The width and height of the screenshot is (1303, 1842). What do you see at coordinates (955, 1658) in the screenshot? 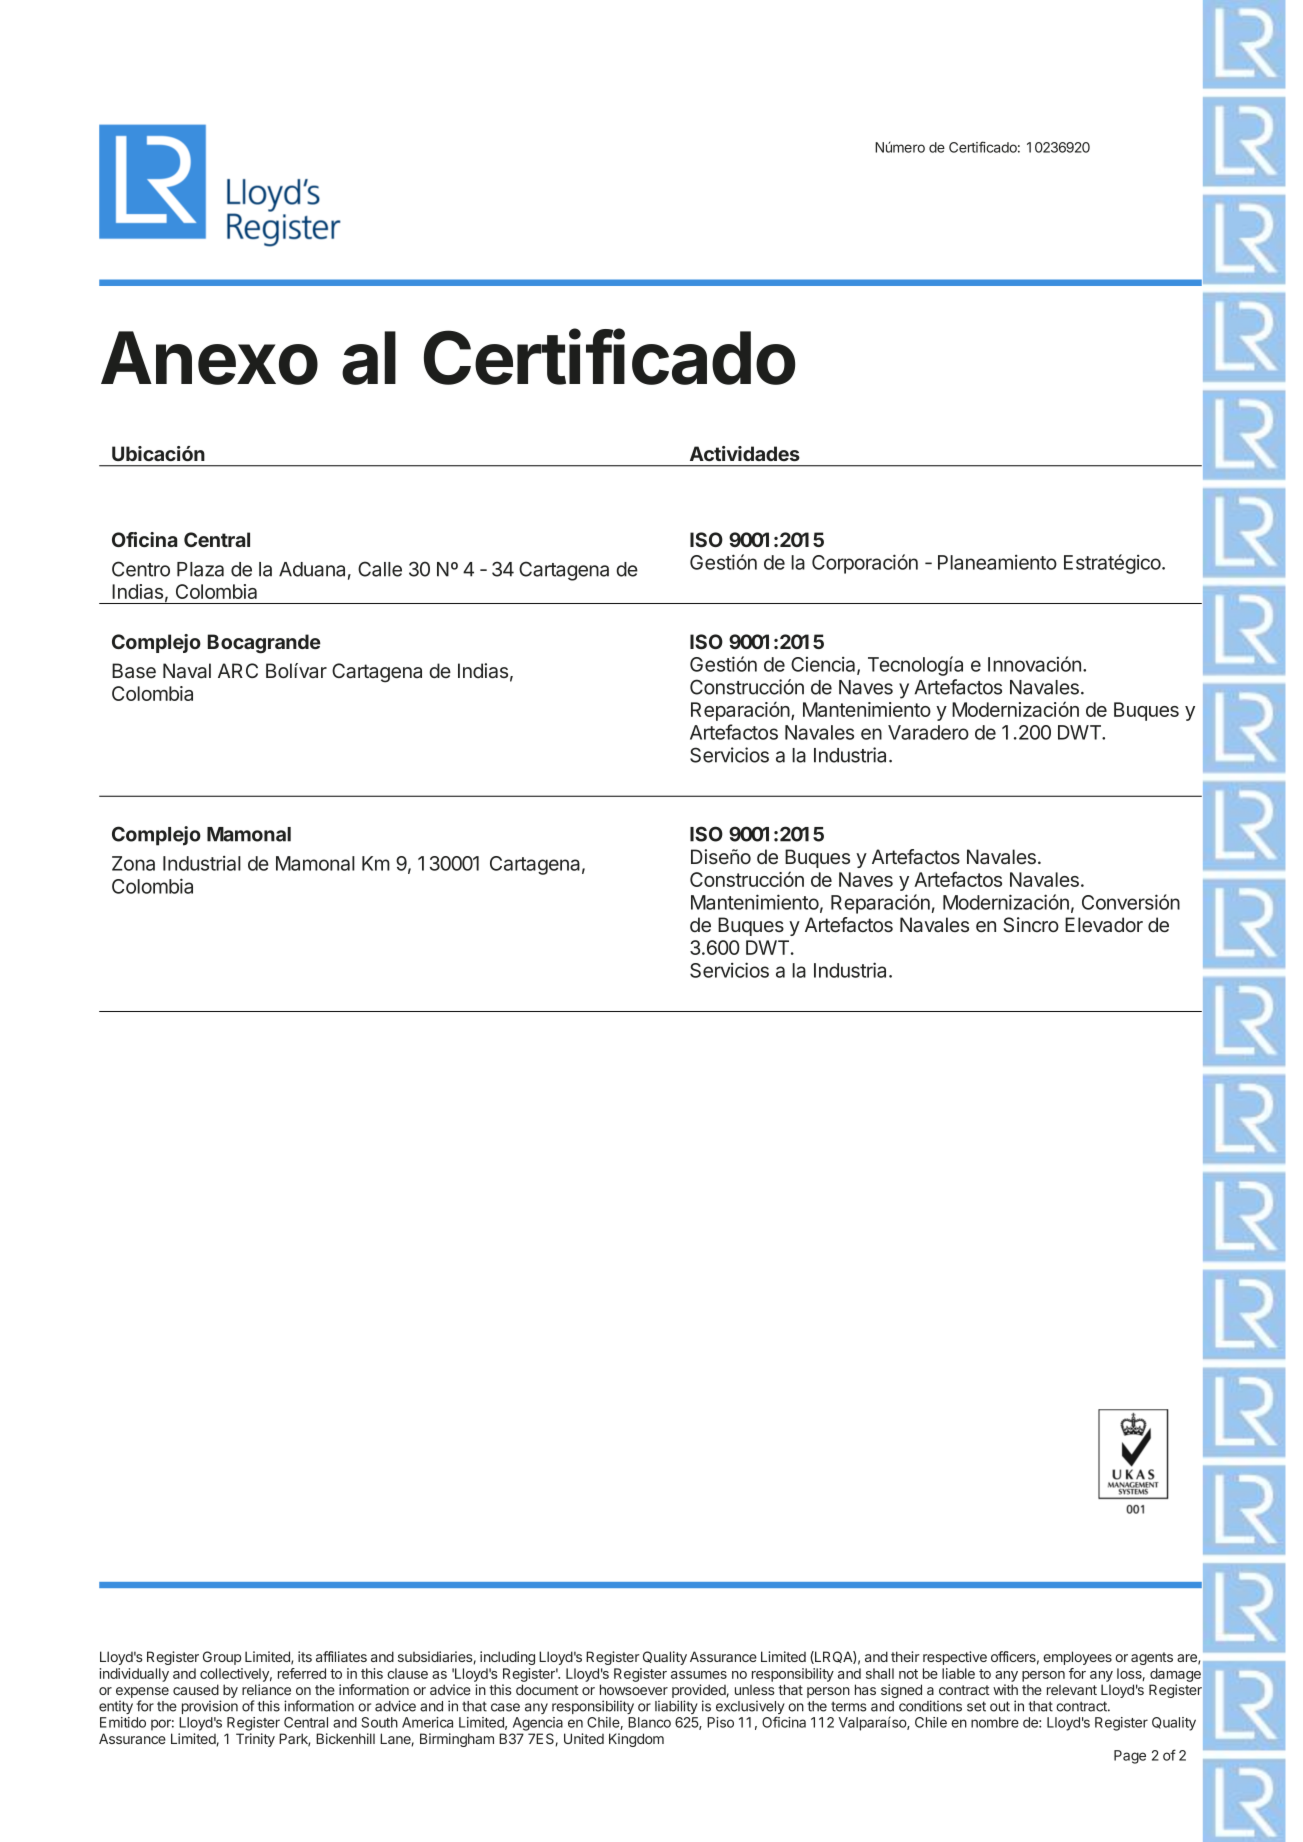
I see `respective` at bounding box center [955, 1658].
